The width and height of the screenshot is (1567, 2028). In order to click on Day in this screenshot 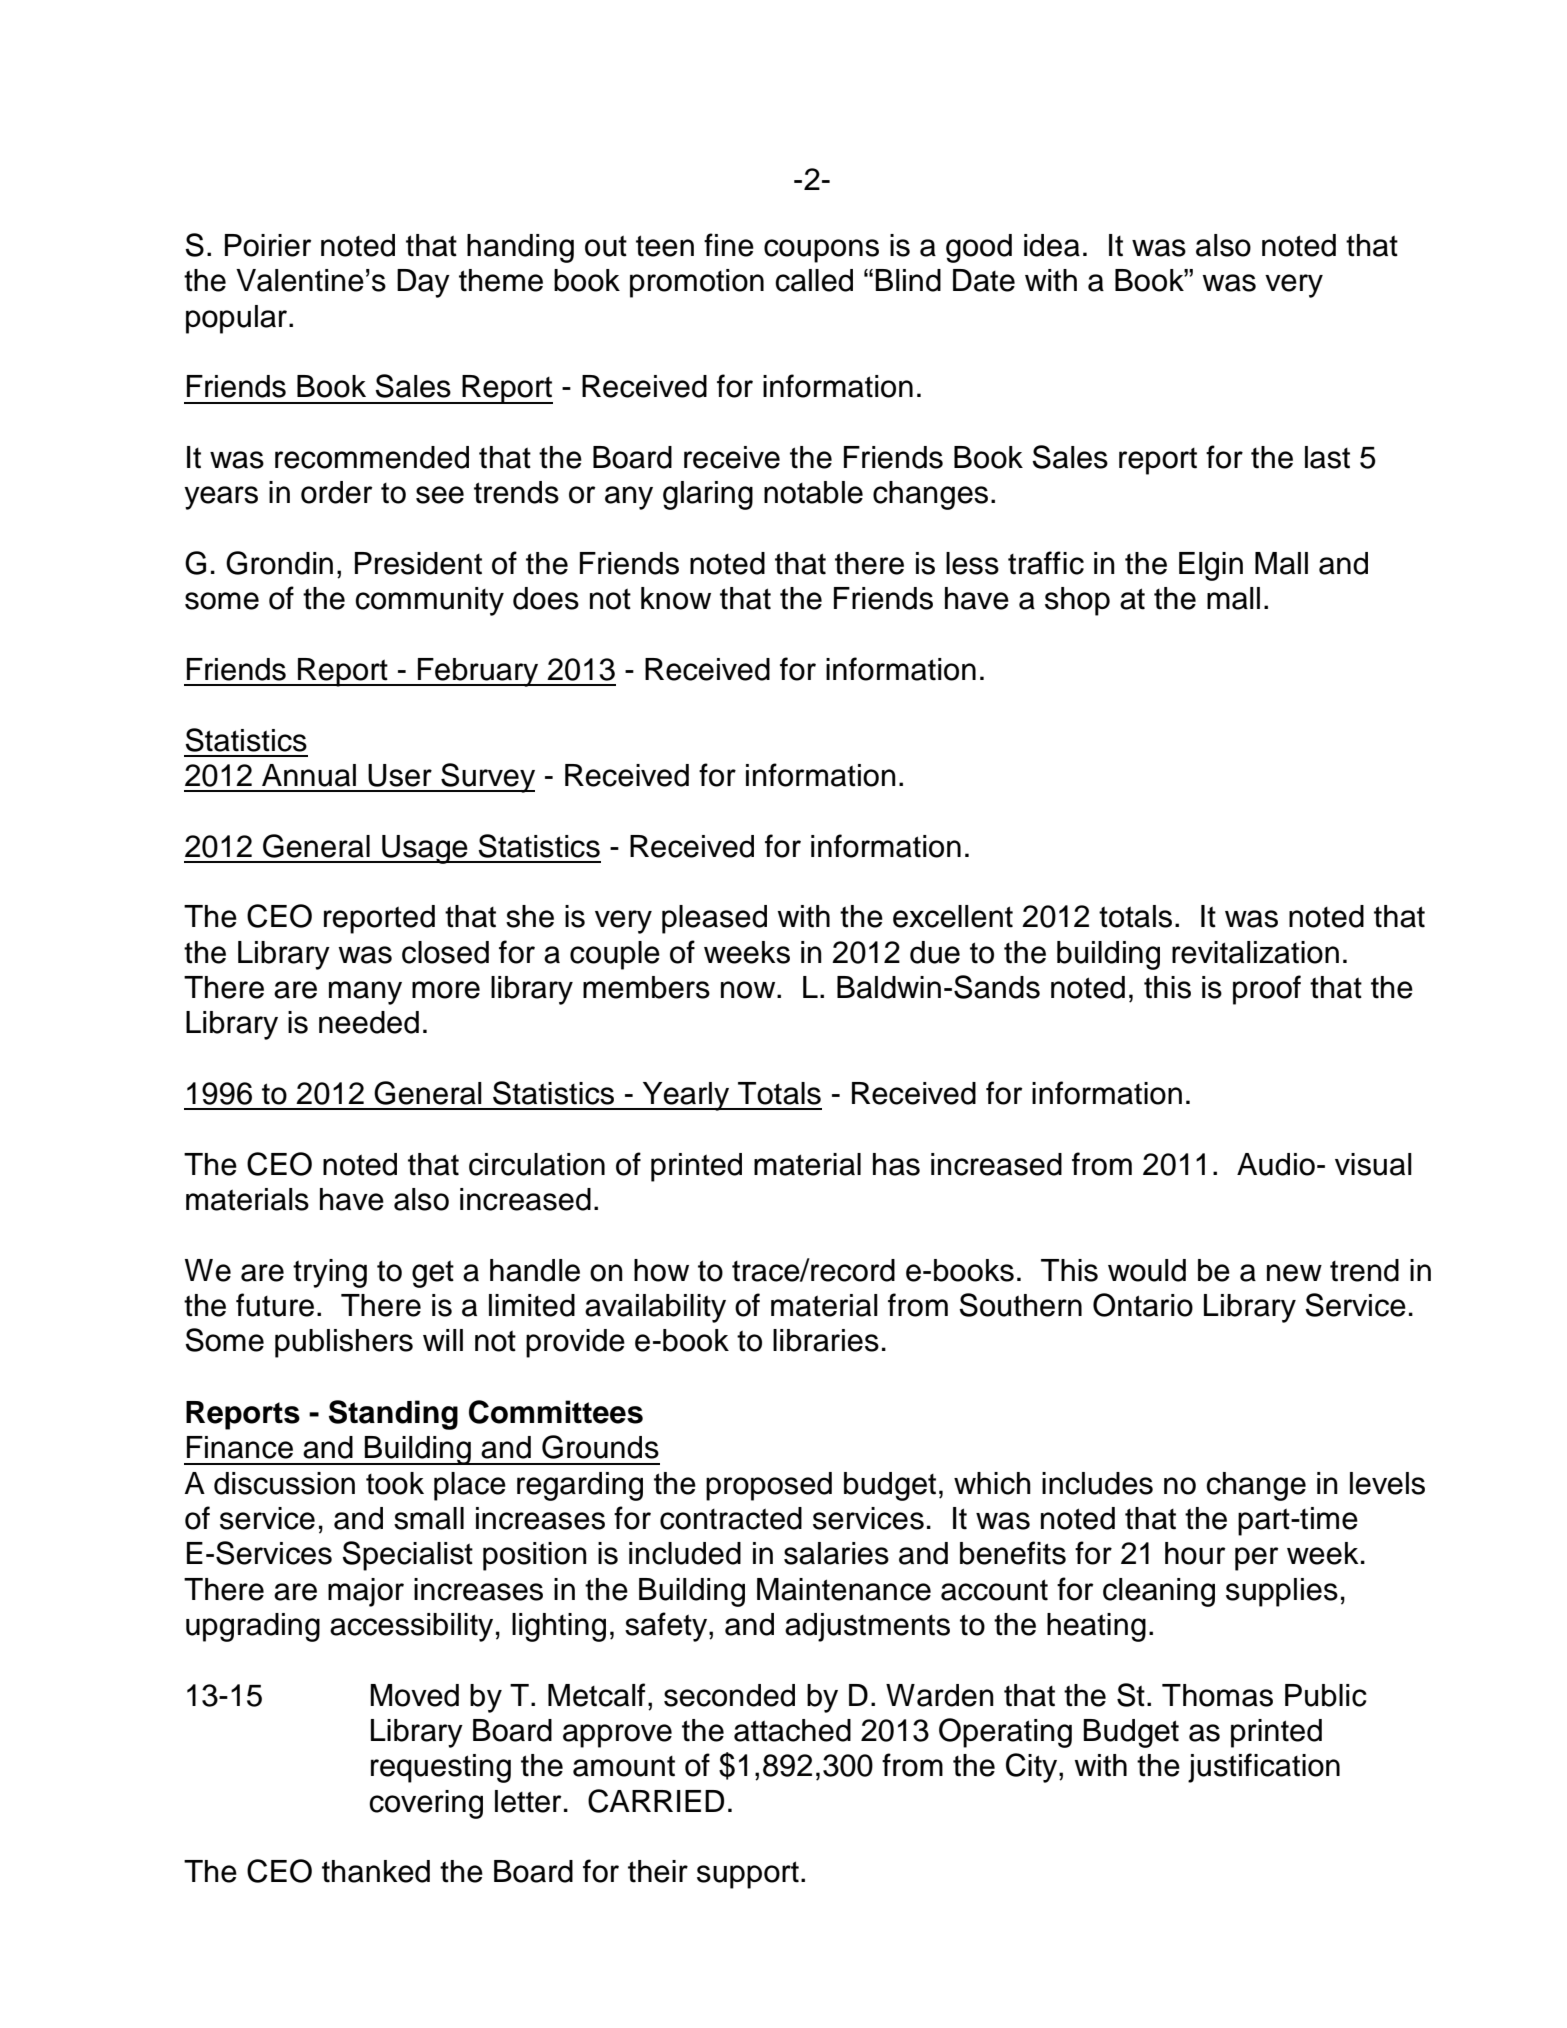, I will do `click(423, 283)`.
